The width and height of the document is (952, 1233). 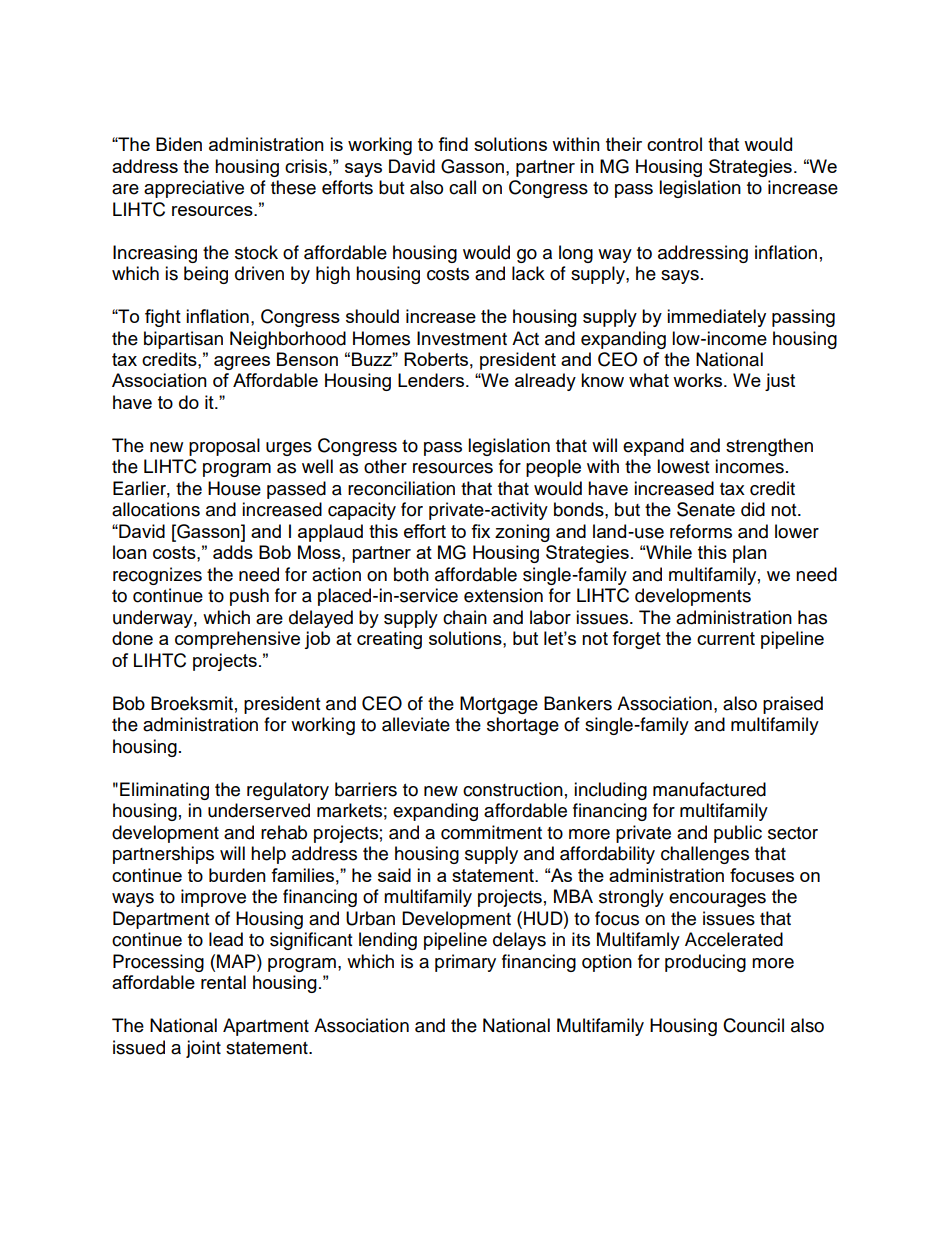 What do you see at coordinates (249, 597) in the document?
I see `push` at bounding box center [249, 597].
